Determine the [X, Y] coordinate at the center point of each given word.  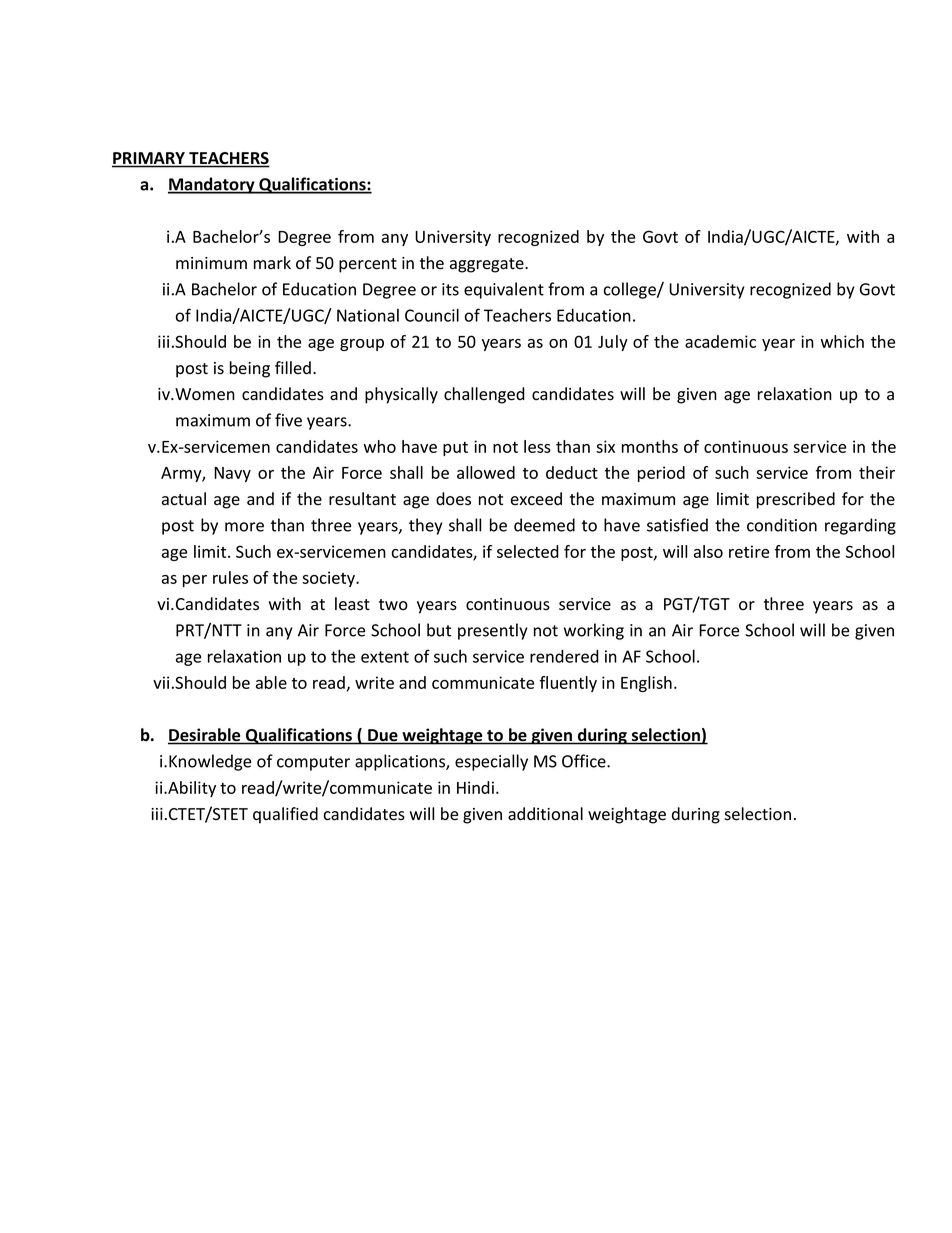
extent [385, 657]
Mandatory [212, 185]
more [244, 527]
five [288, 420]
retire [749, 551]
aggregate [488, 265]
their [877, 472]
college [631, 290]
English [646, 684]
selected [528, 551]
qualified [285, 815]
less [537, 446]
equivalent [504, 290]
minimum [211, 263]
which [842, 341]
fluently [568, 684]
